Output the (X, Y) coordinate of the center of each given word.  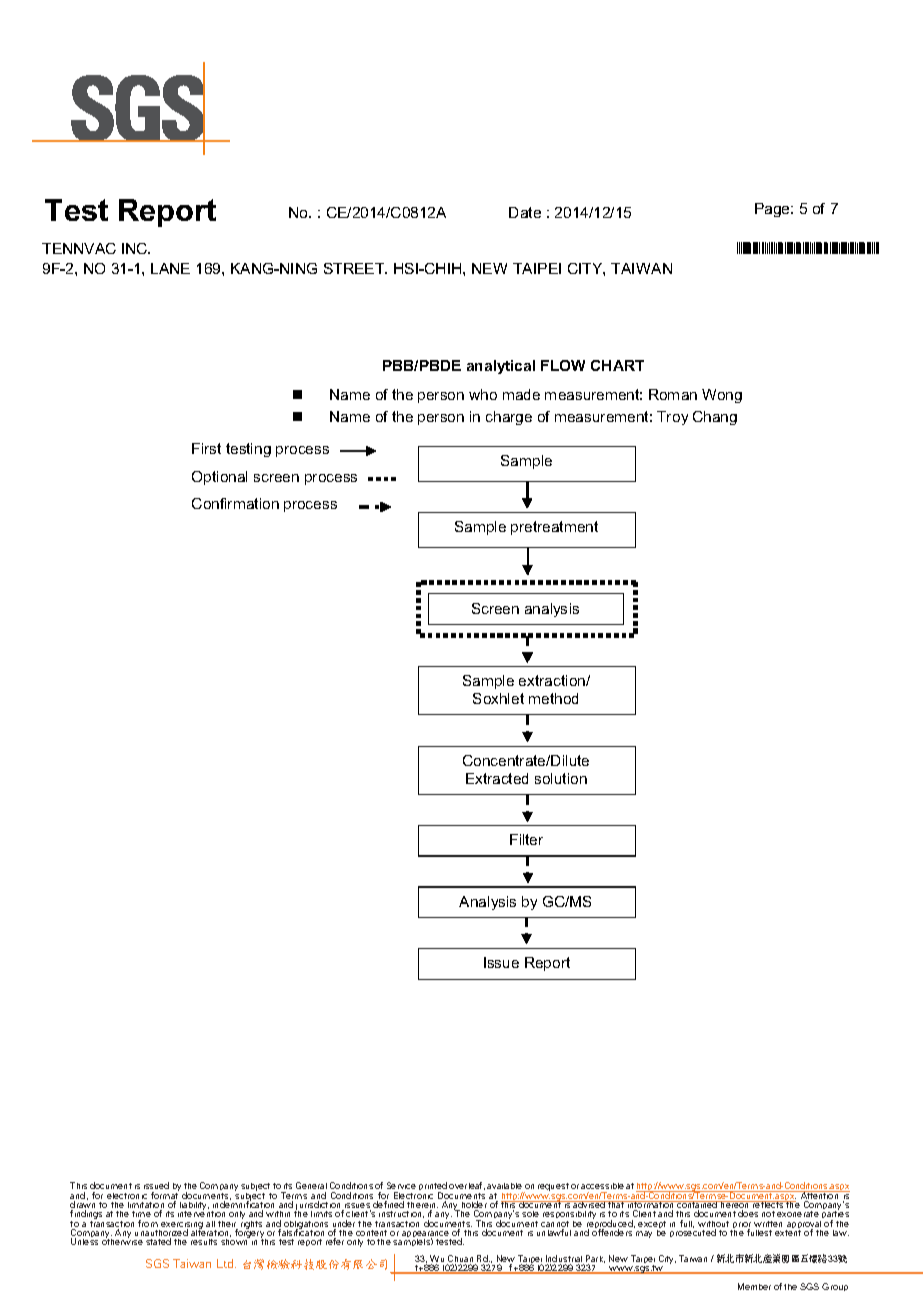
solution (561, 778)
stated (158, 1241)
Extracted (497, 778)
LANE (170, 268)
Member (754, 1286)
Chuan (461, 1260)
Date (525, 212)
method (553, 698)
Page (773, 210)
